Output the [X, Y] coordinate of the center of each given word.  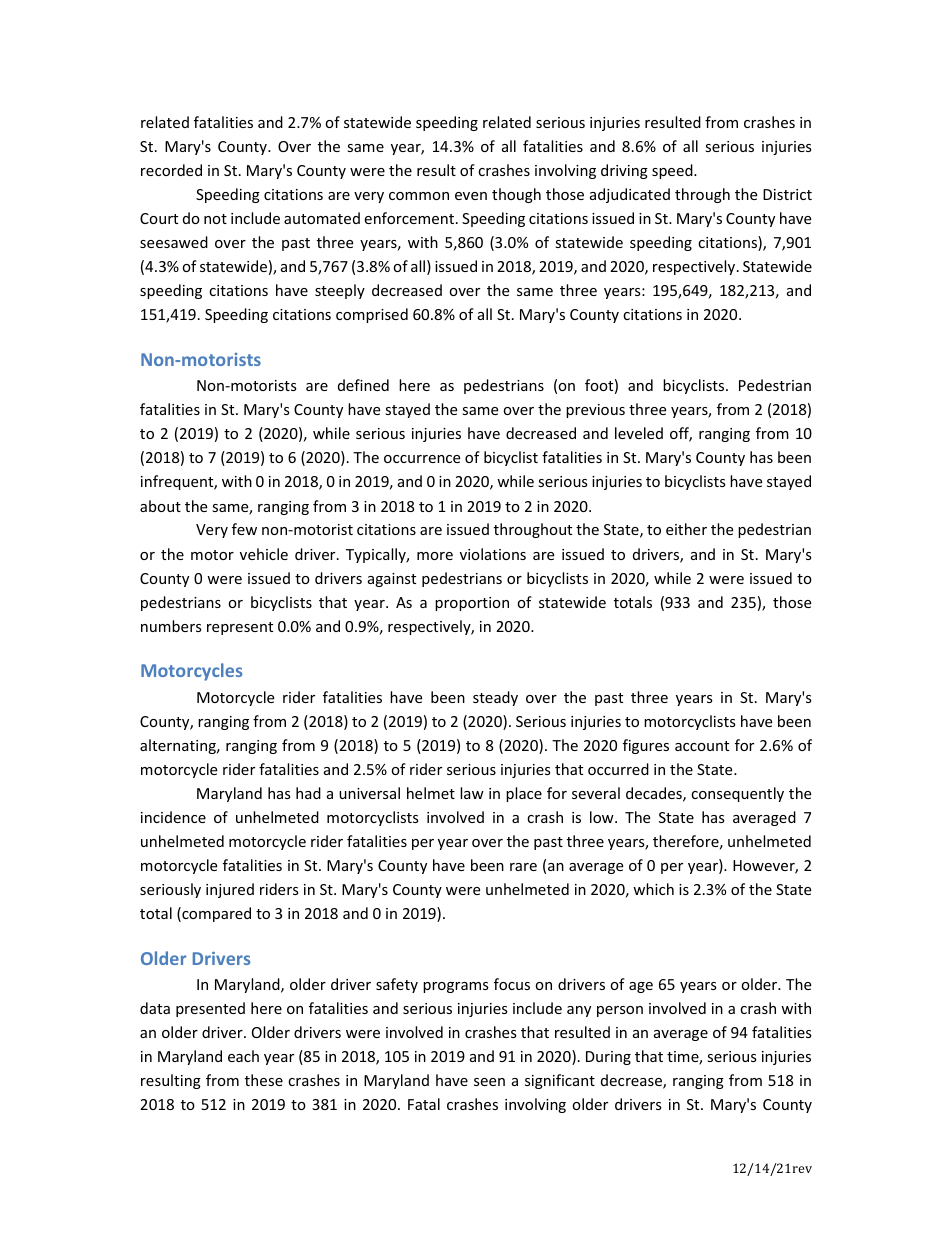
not [215, 219]
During [608, 1058]
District [787, 194]
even [471, 196]
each [243, 1056]
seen [489, 1082]
